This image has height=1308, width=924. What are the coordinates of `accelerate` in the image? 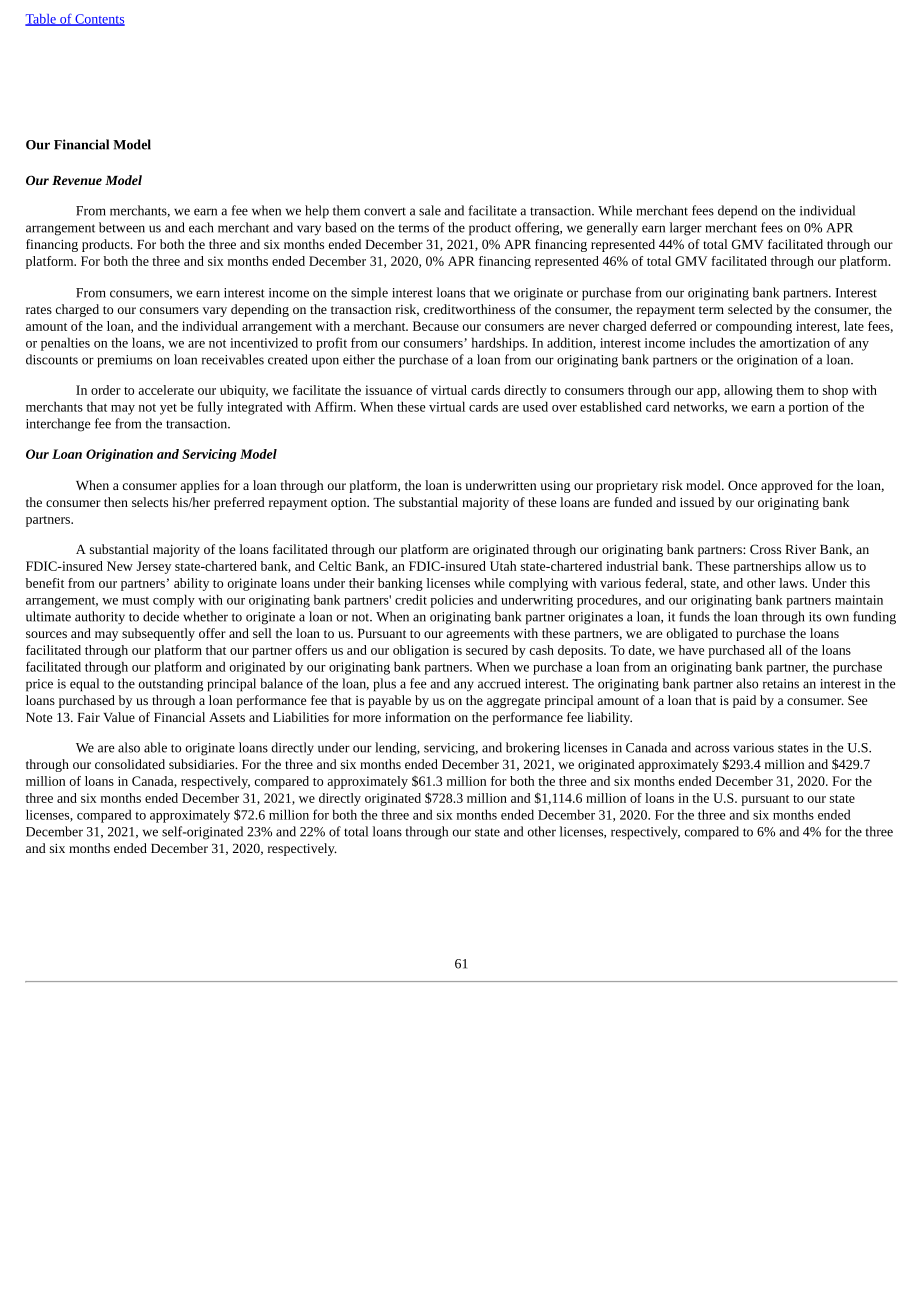 It's located at (166, 390).
